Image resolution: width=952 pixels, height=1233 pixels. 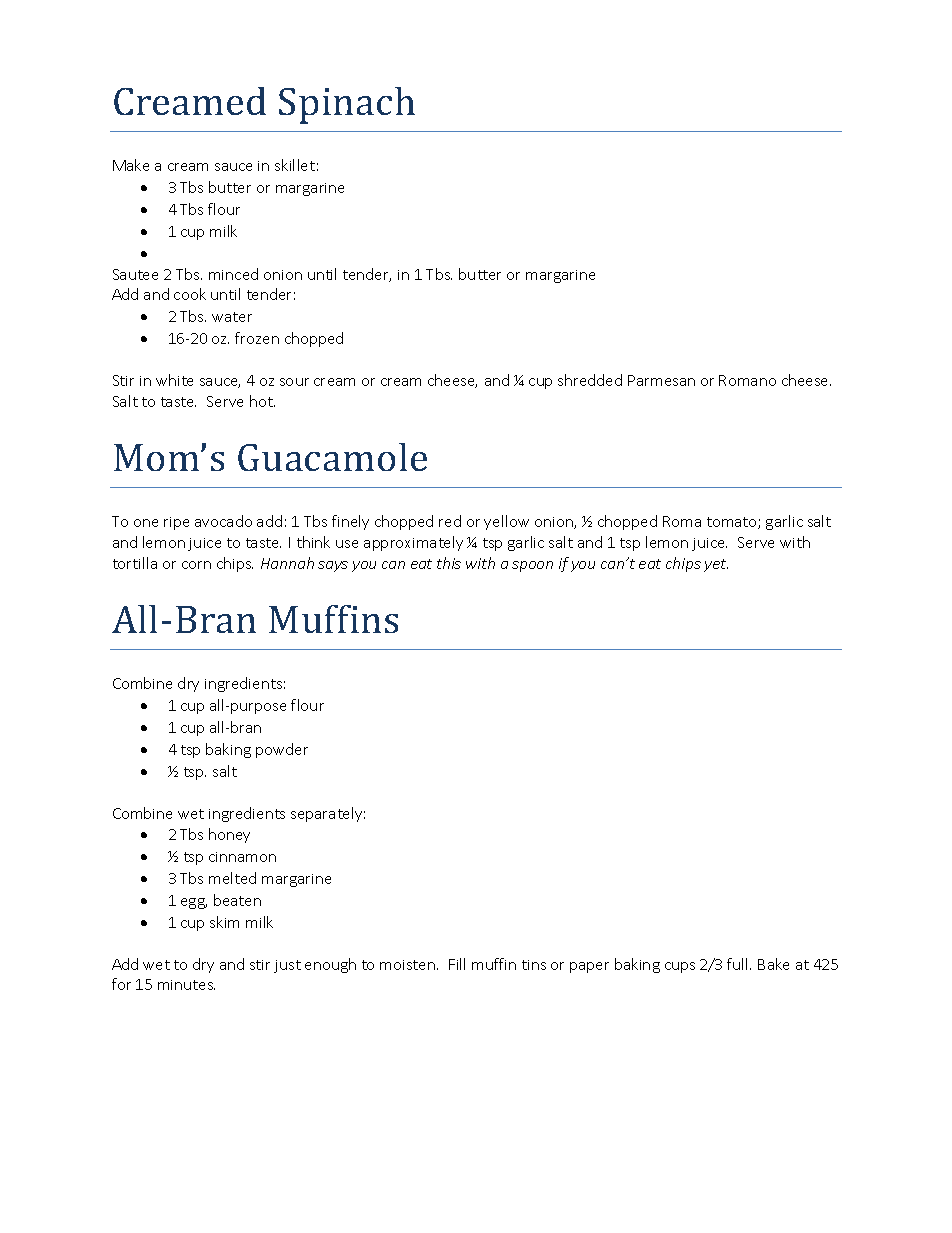 I want to click on Make, so click(x=131, y=165).
